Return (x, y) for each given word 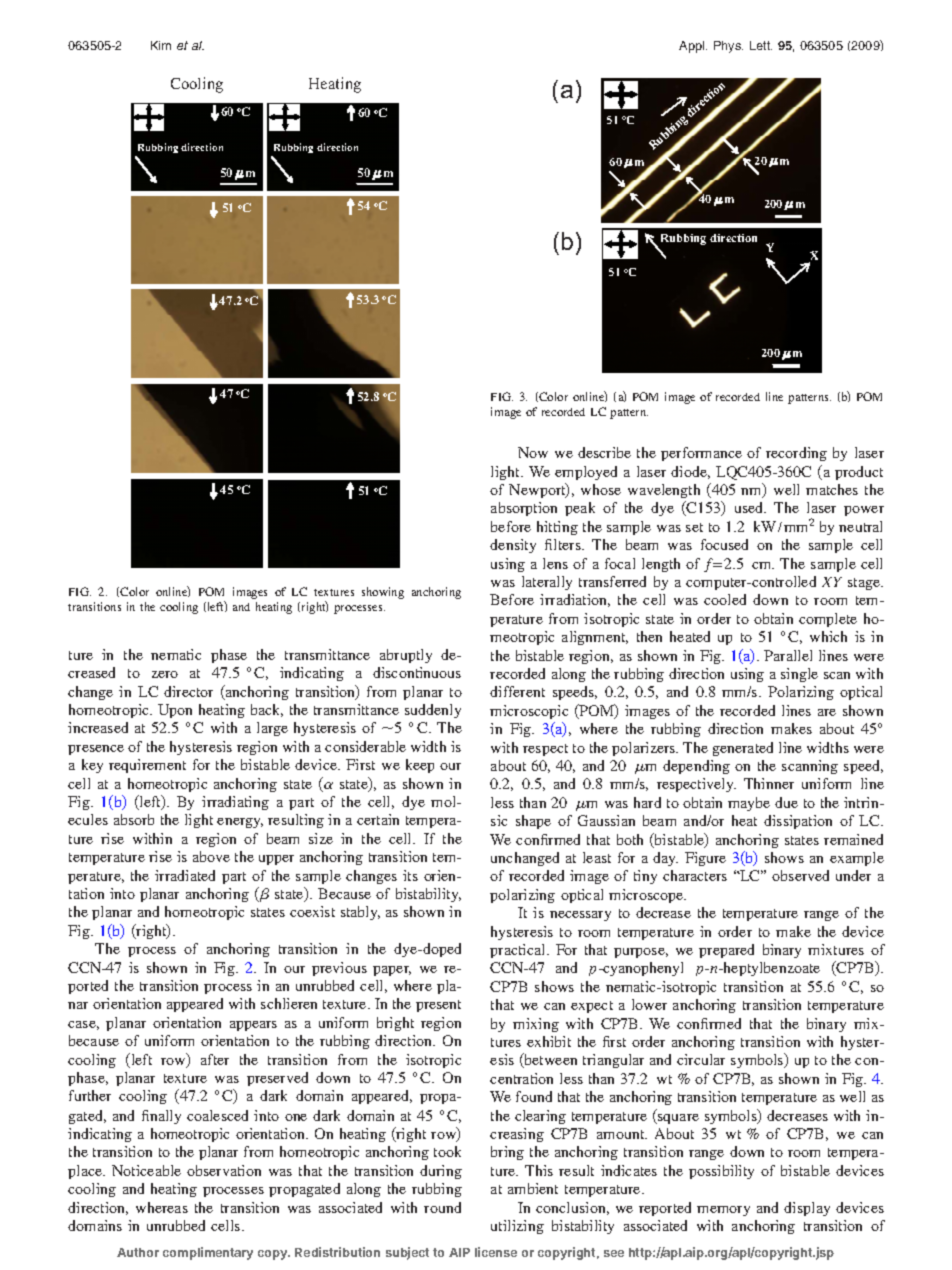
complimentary (208, 1253)
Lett (761, 45)
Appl (693, 47)
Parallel (788, 655)
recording (796, 454)
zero (165, 674)
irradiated (185, 875)
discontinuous (417, 672)
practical (519, 951)
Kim (161, 45)
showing (383, 593)
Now (533, 452)
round (442, 1207)
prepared (726, 951)
